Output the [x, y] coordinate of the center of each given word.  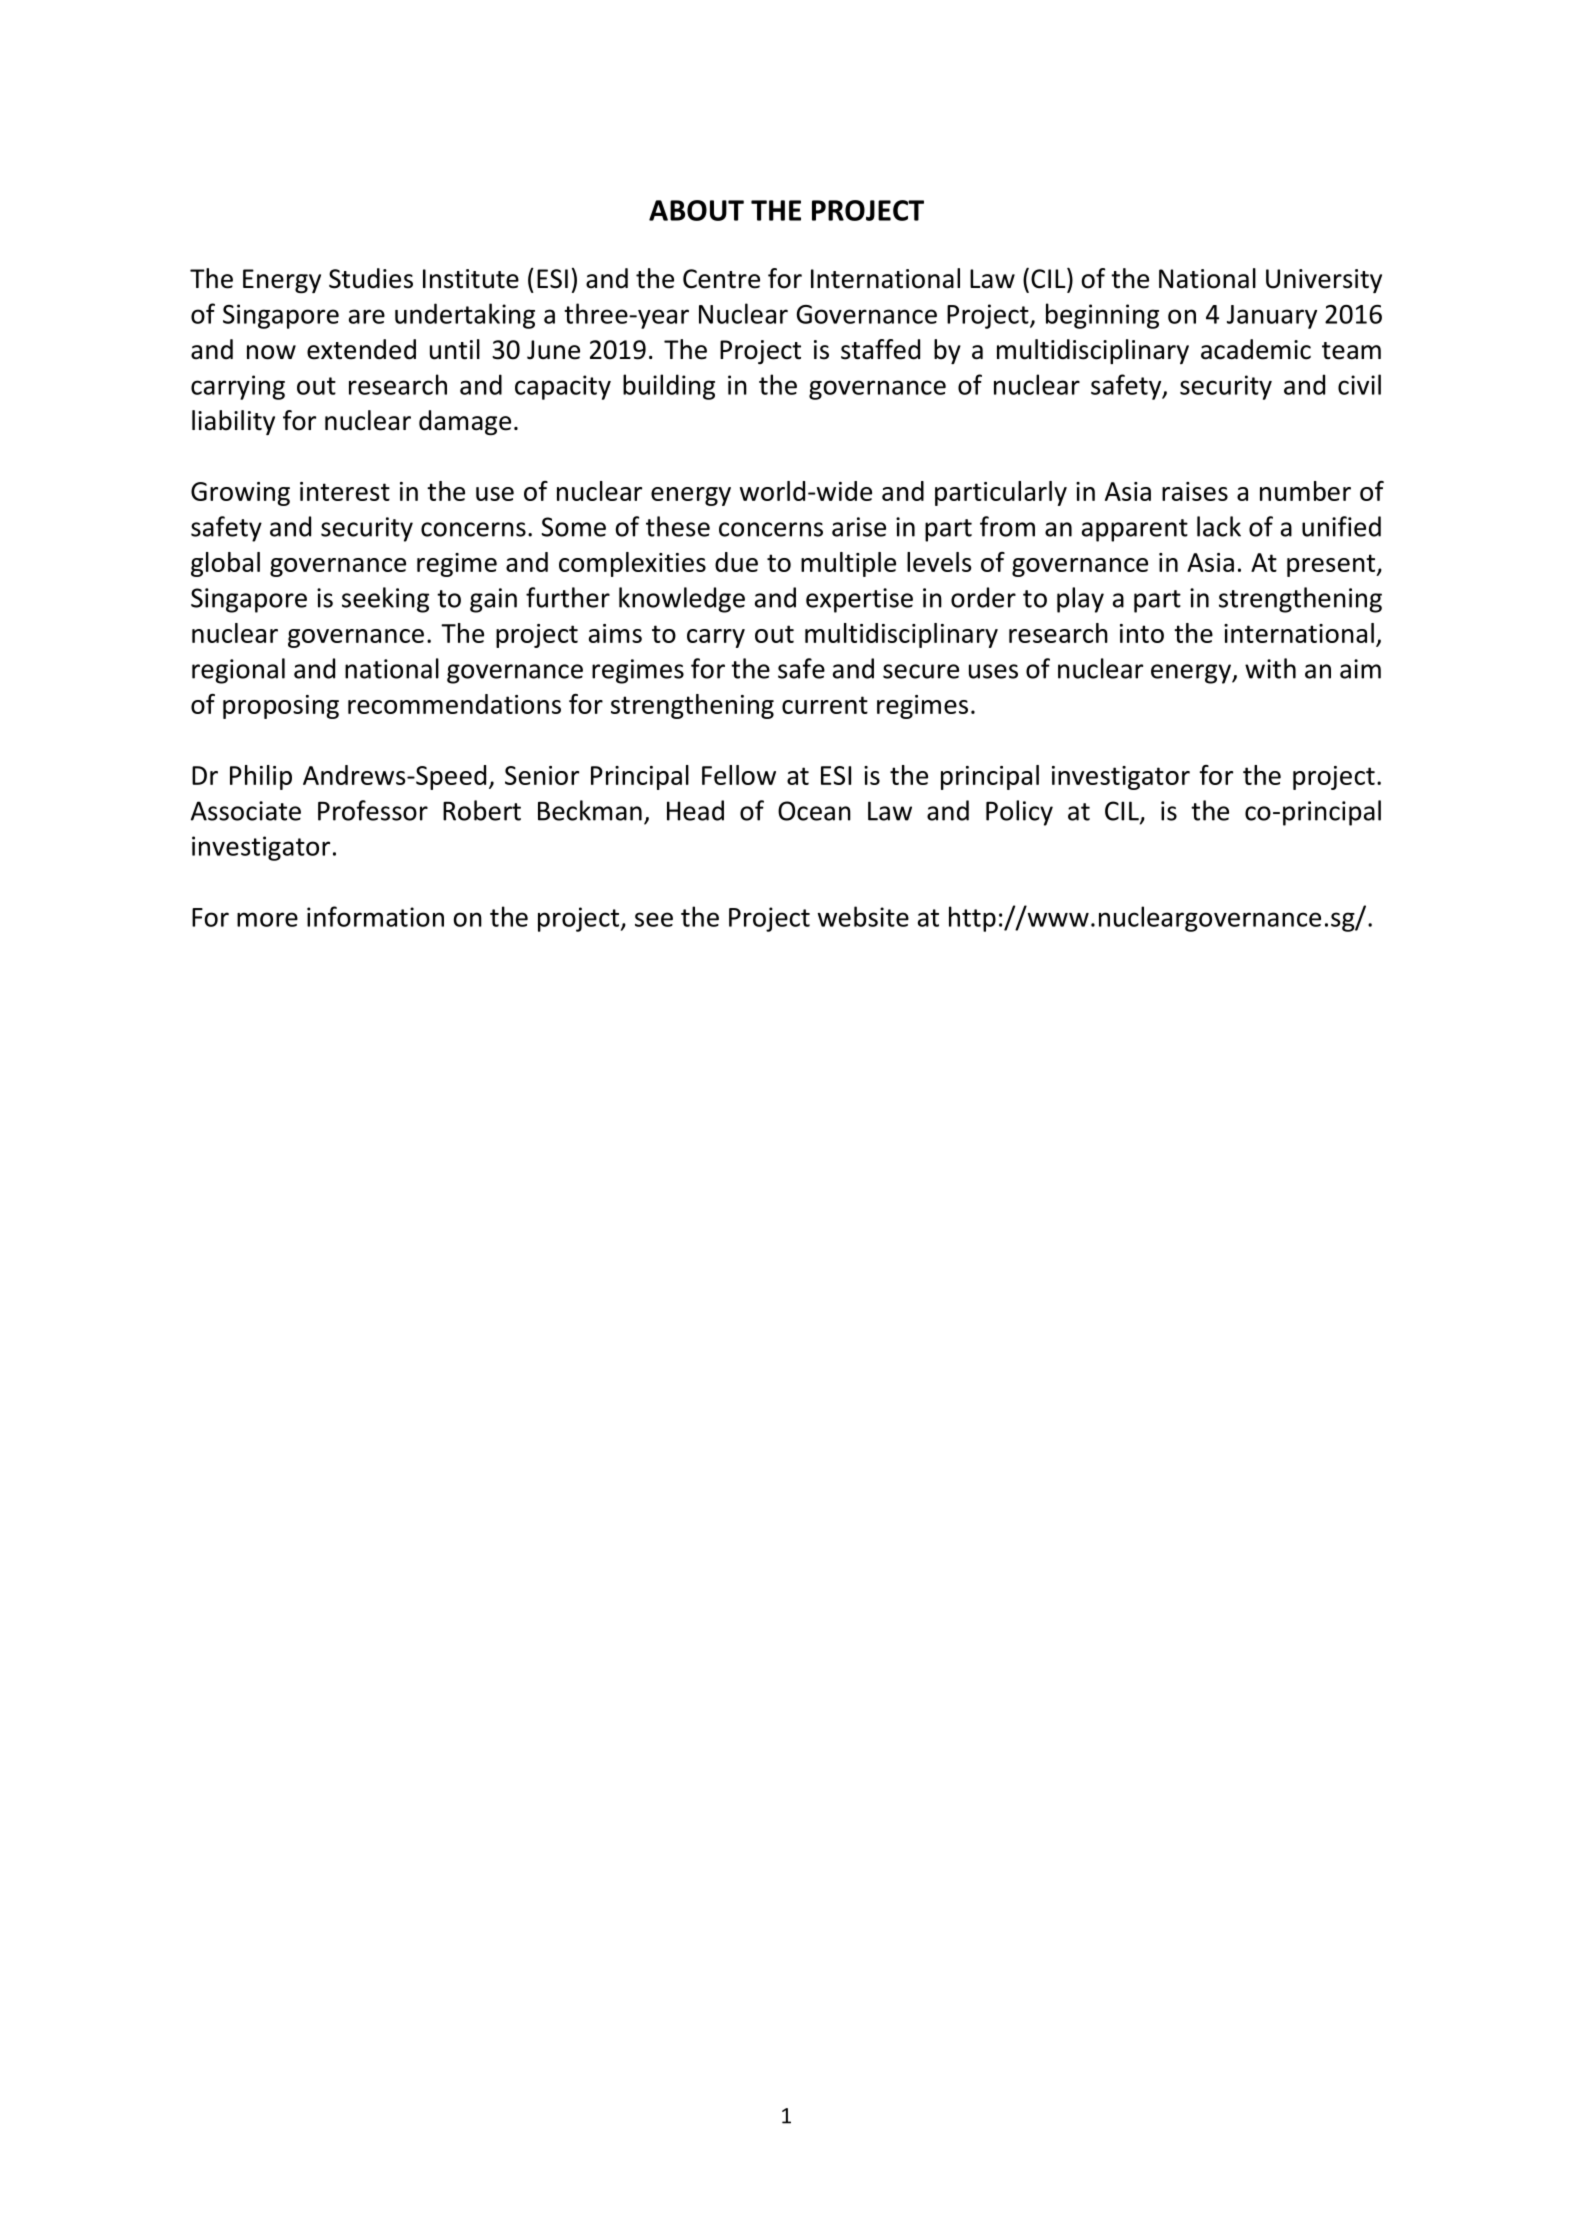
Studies [371, 278]
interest [345, 491]
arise [859, 527]
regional [238, 671]
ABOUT [696, 210]
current [825, 705]
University [1324, 281]
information [375, 916]
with [1270, 668]
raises [1195, 491]
